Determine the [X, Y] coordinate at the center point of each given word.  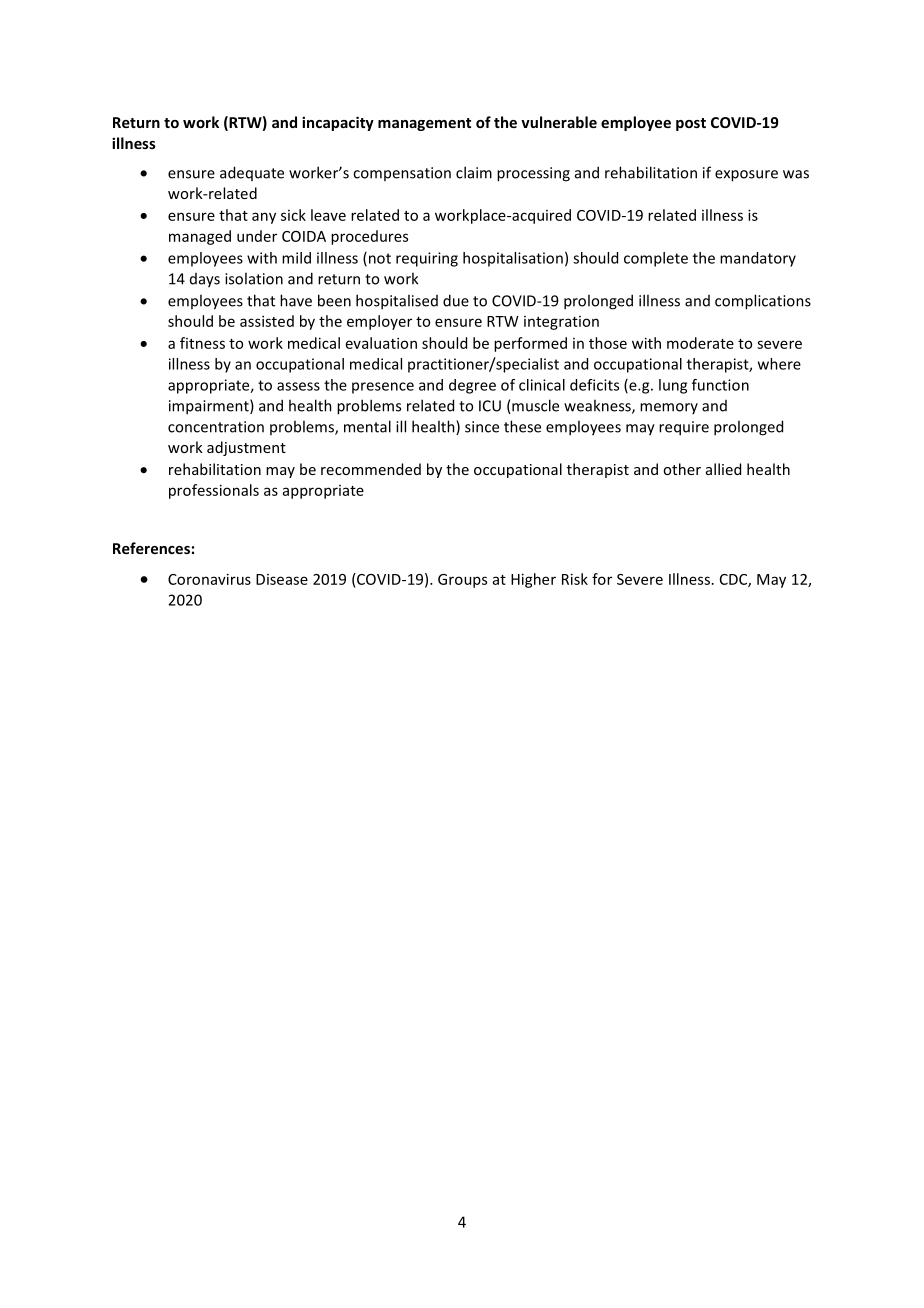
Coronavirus [209, 579]
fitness [202, 343]
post [691, 124]
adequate [252, 173]
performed [530, 344]
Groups [462, 581]
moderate [700, 343]
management [424, 124]
